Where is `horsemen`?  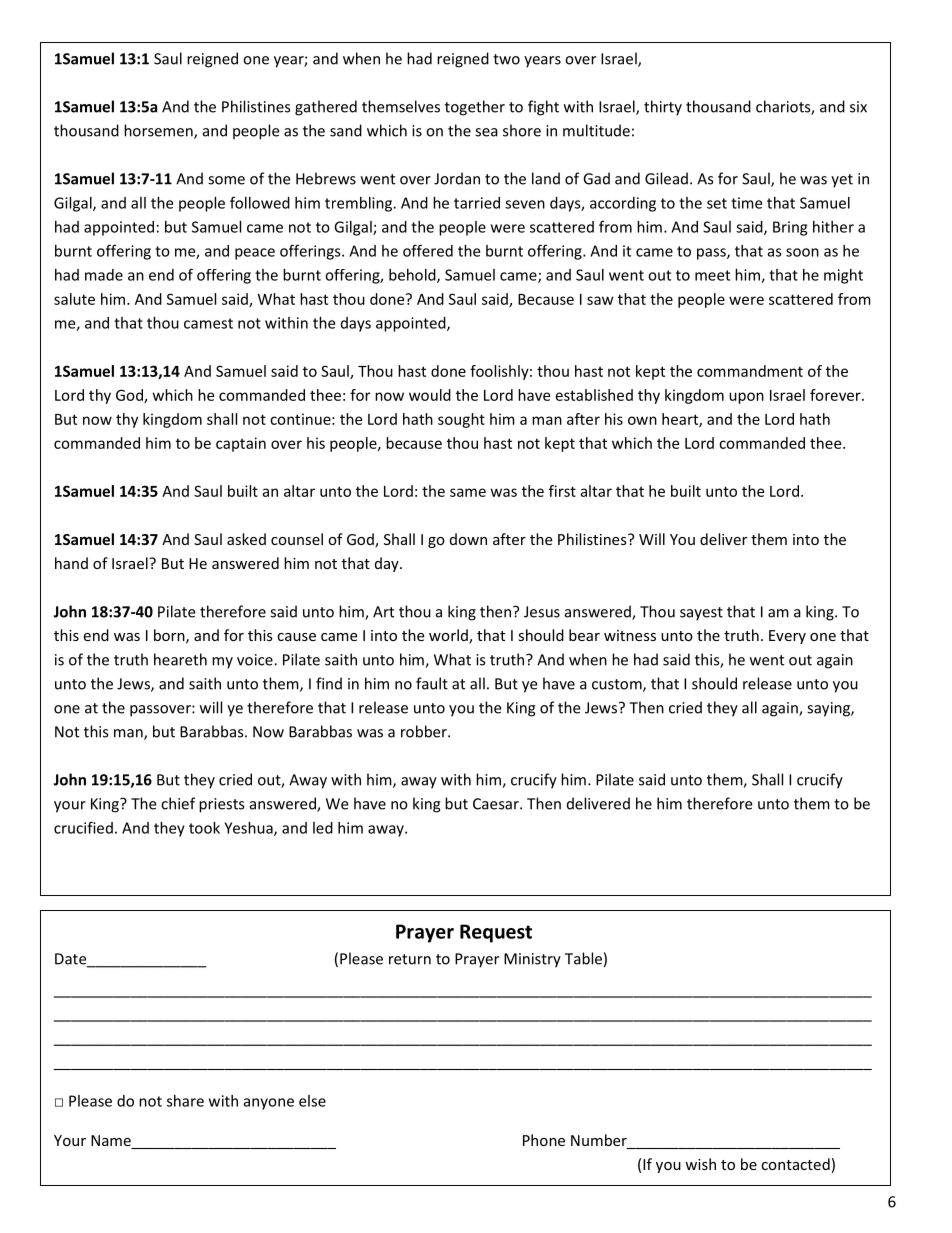
horsemen is located at coordinates (159, 131).
